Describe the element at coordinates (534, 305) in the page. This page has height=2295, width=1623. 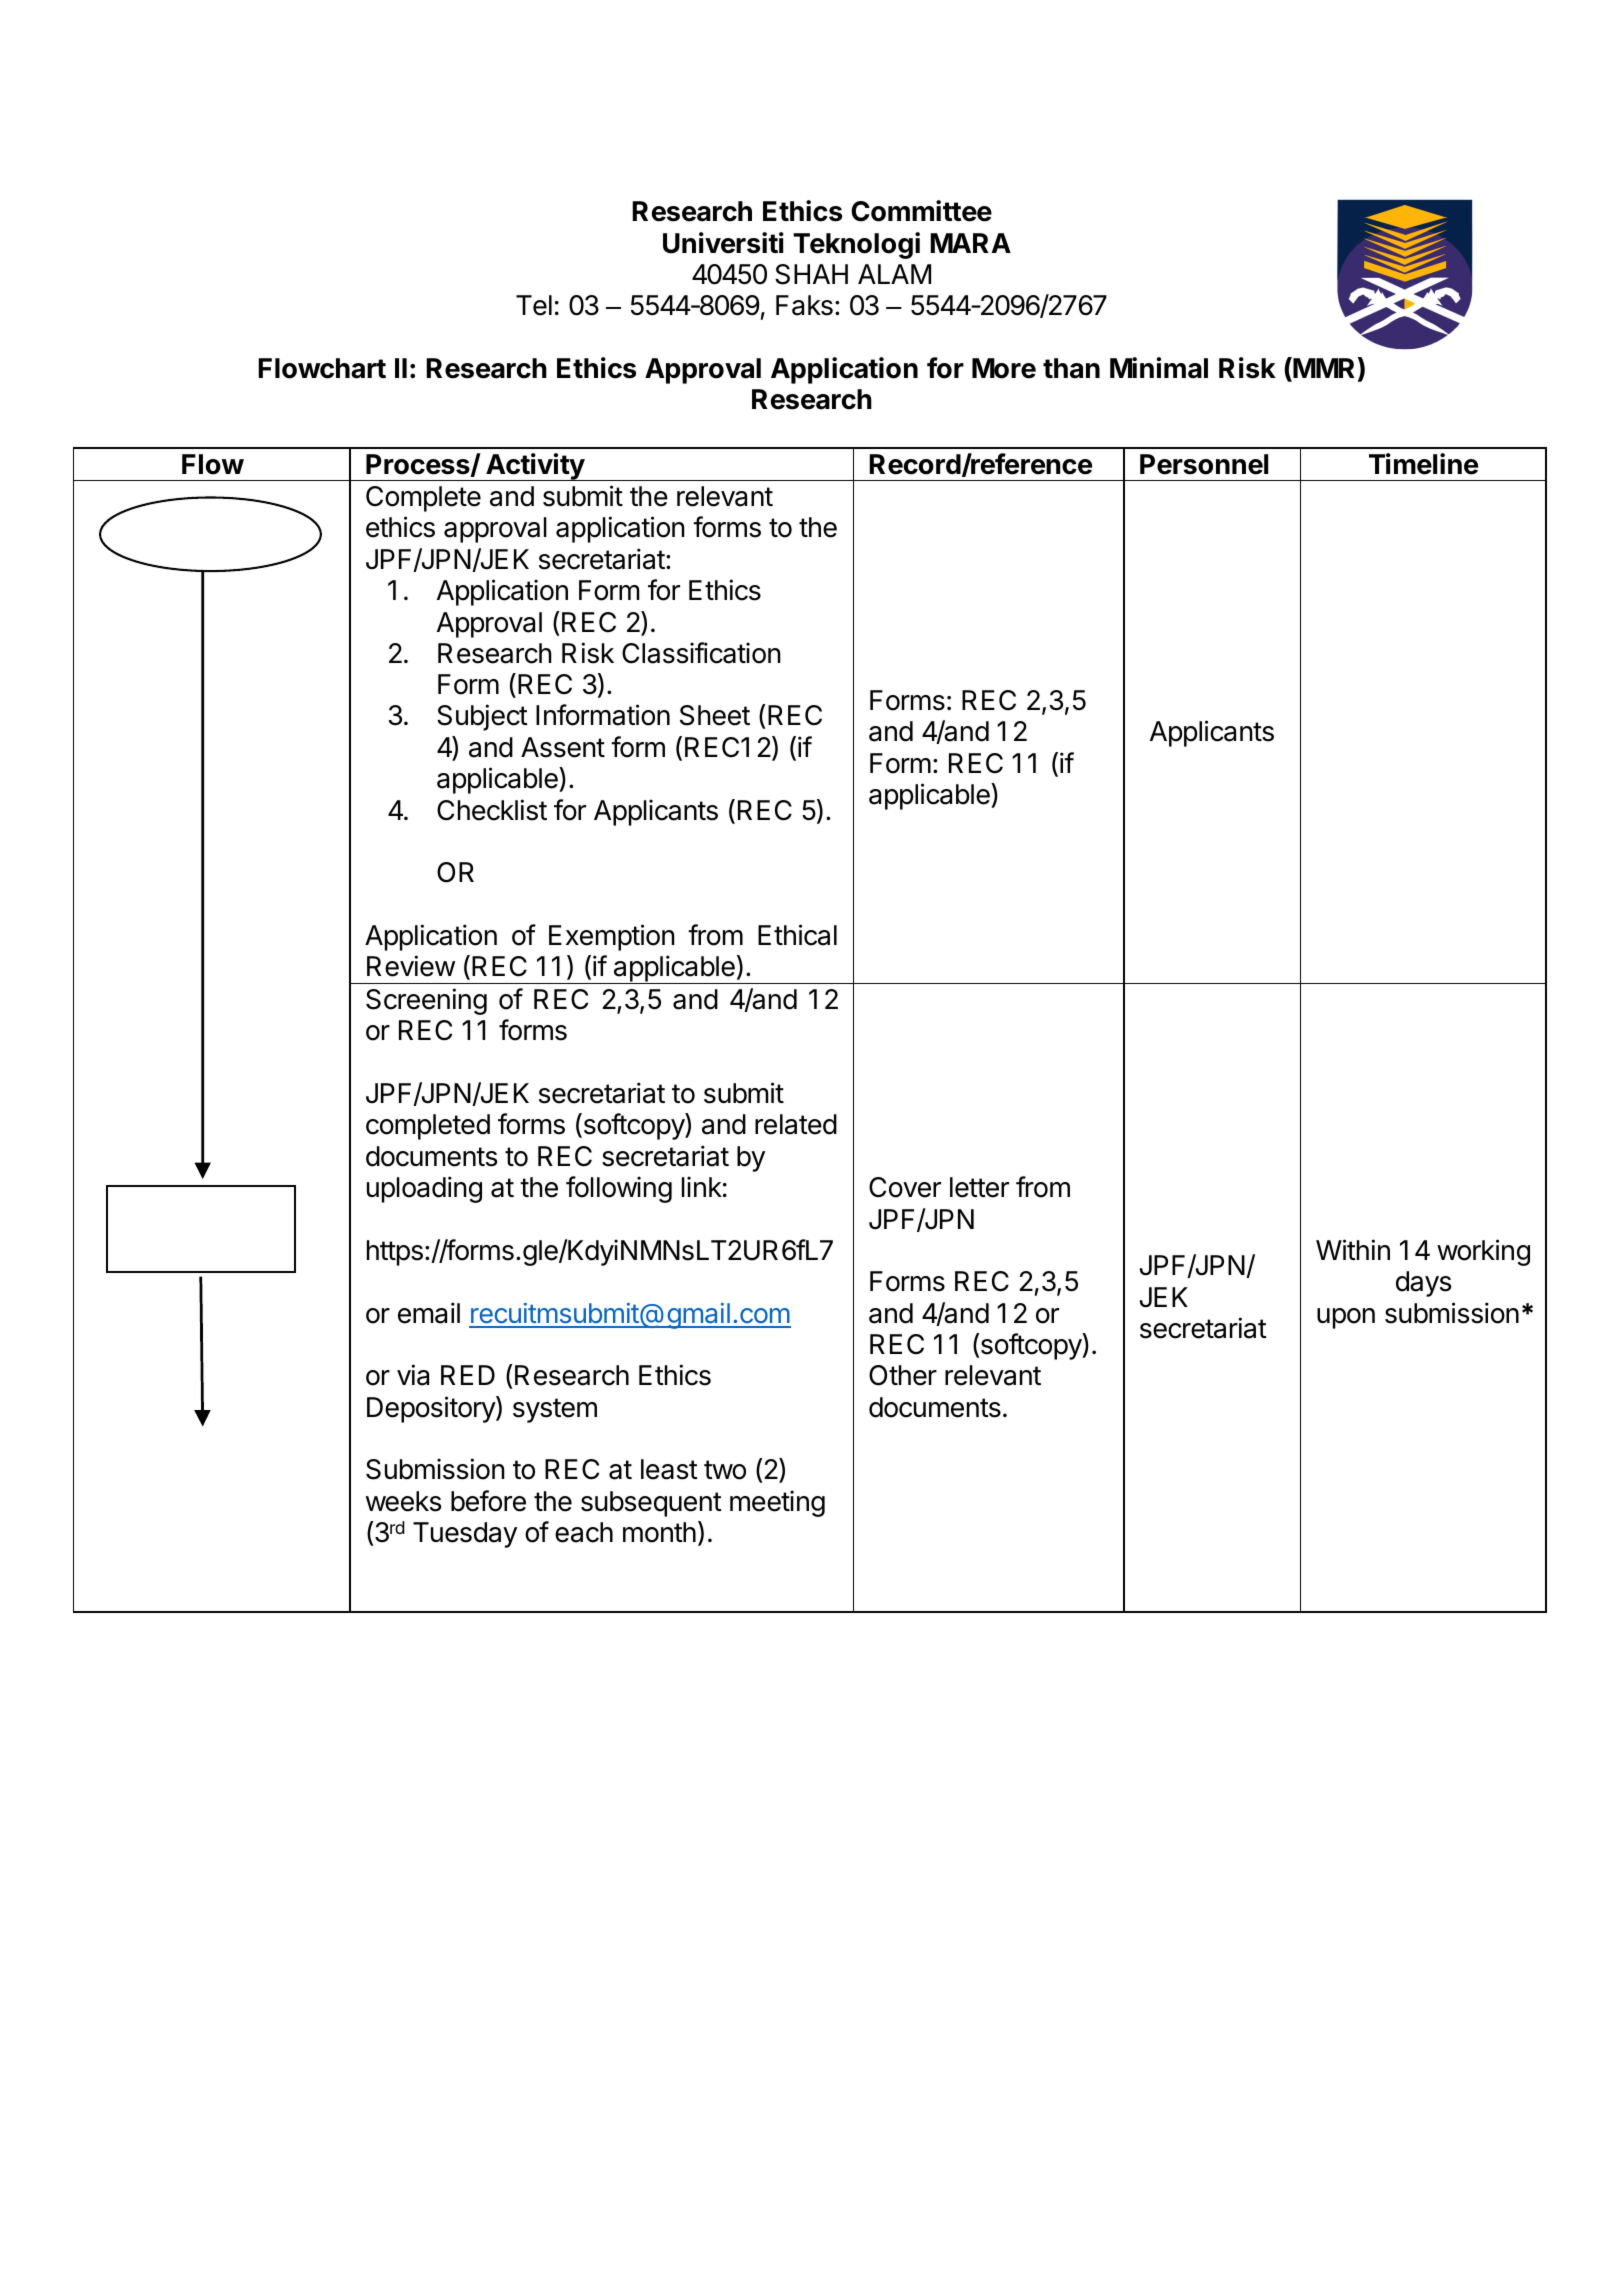
I see `Tel` at that location.
